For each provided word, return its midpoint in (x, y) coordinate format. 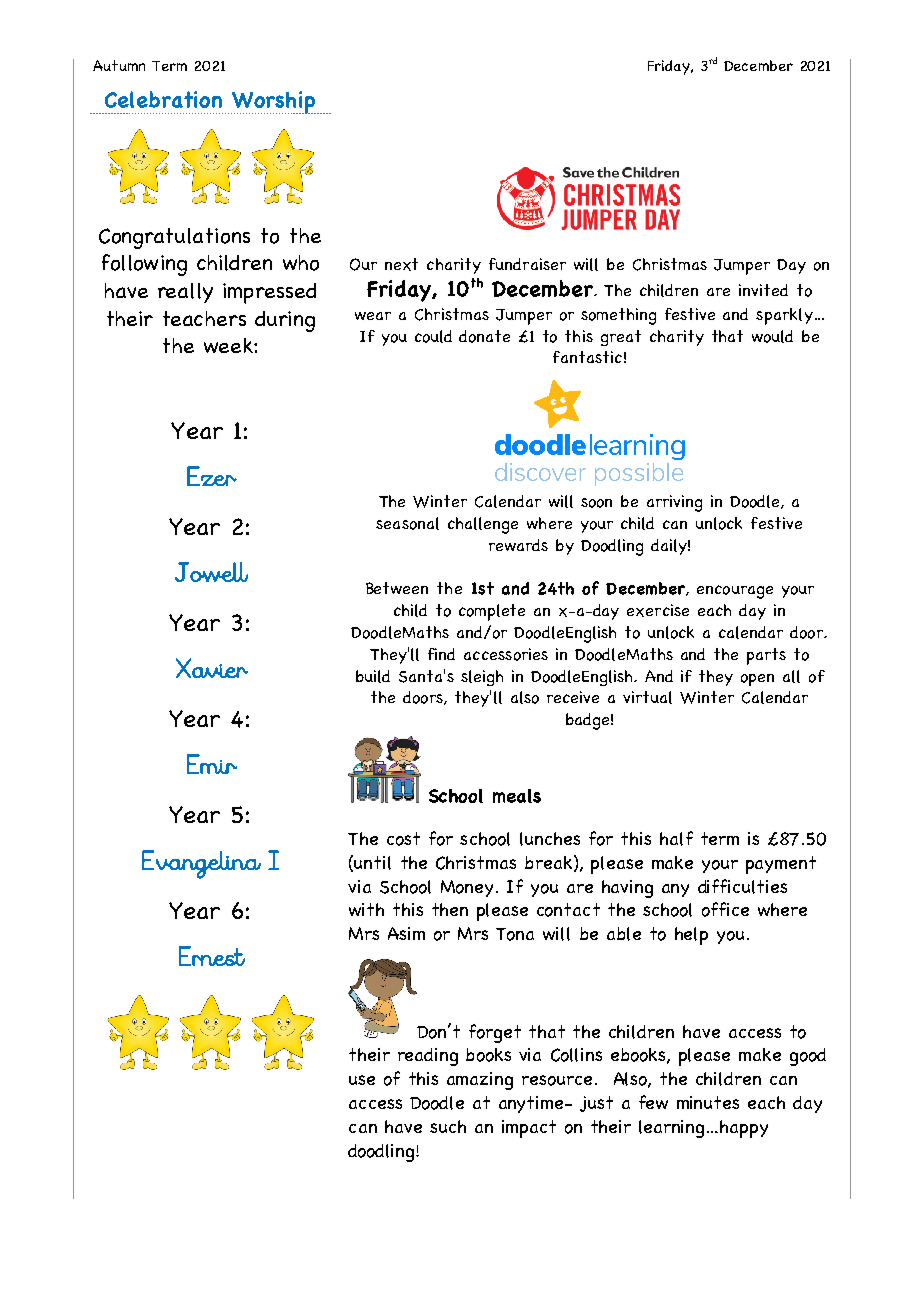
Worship (274, 102)
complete (492, 612)
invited (763, 290)
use (362, 1080)
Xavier (212, 668)
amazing (480, 1081)
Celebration (163, 99)
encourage (735, 592)
